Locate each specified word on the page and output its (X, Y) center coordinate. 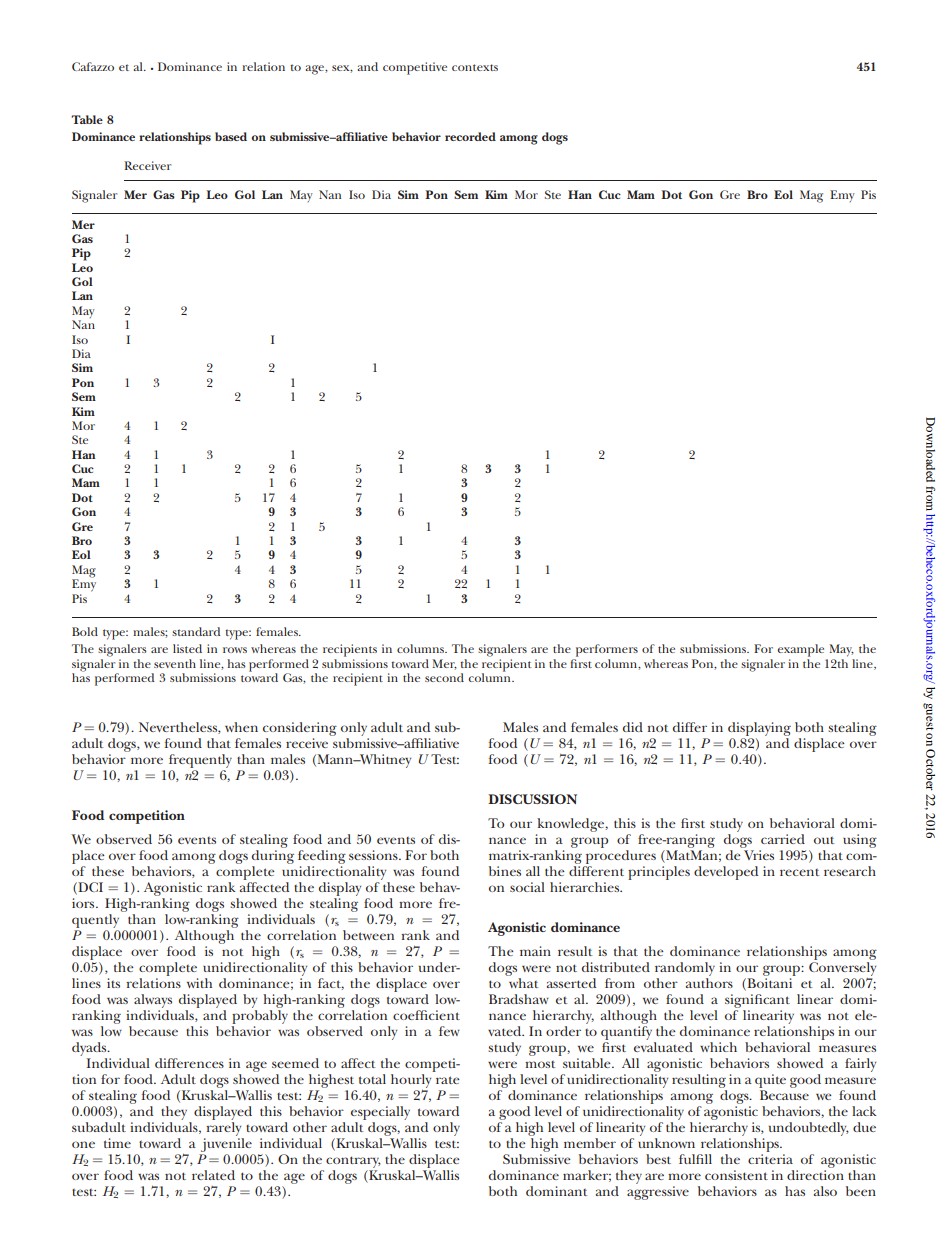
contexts (475, 67)
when (241, 727)
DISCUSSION (532, 799)
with (199, 983)
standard (196, 631)
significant (757, 1001)
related (213, 1175)
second (444, 677)
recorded (470, 136)
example (800, 650)
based (231, 136)
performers (607, 650)
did (633, 727)
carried (783, 839)
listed (187, 648)
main (535, 951)
